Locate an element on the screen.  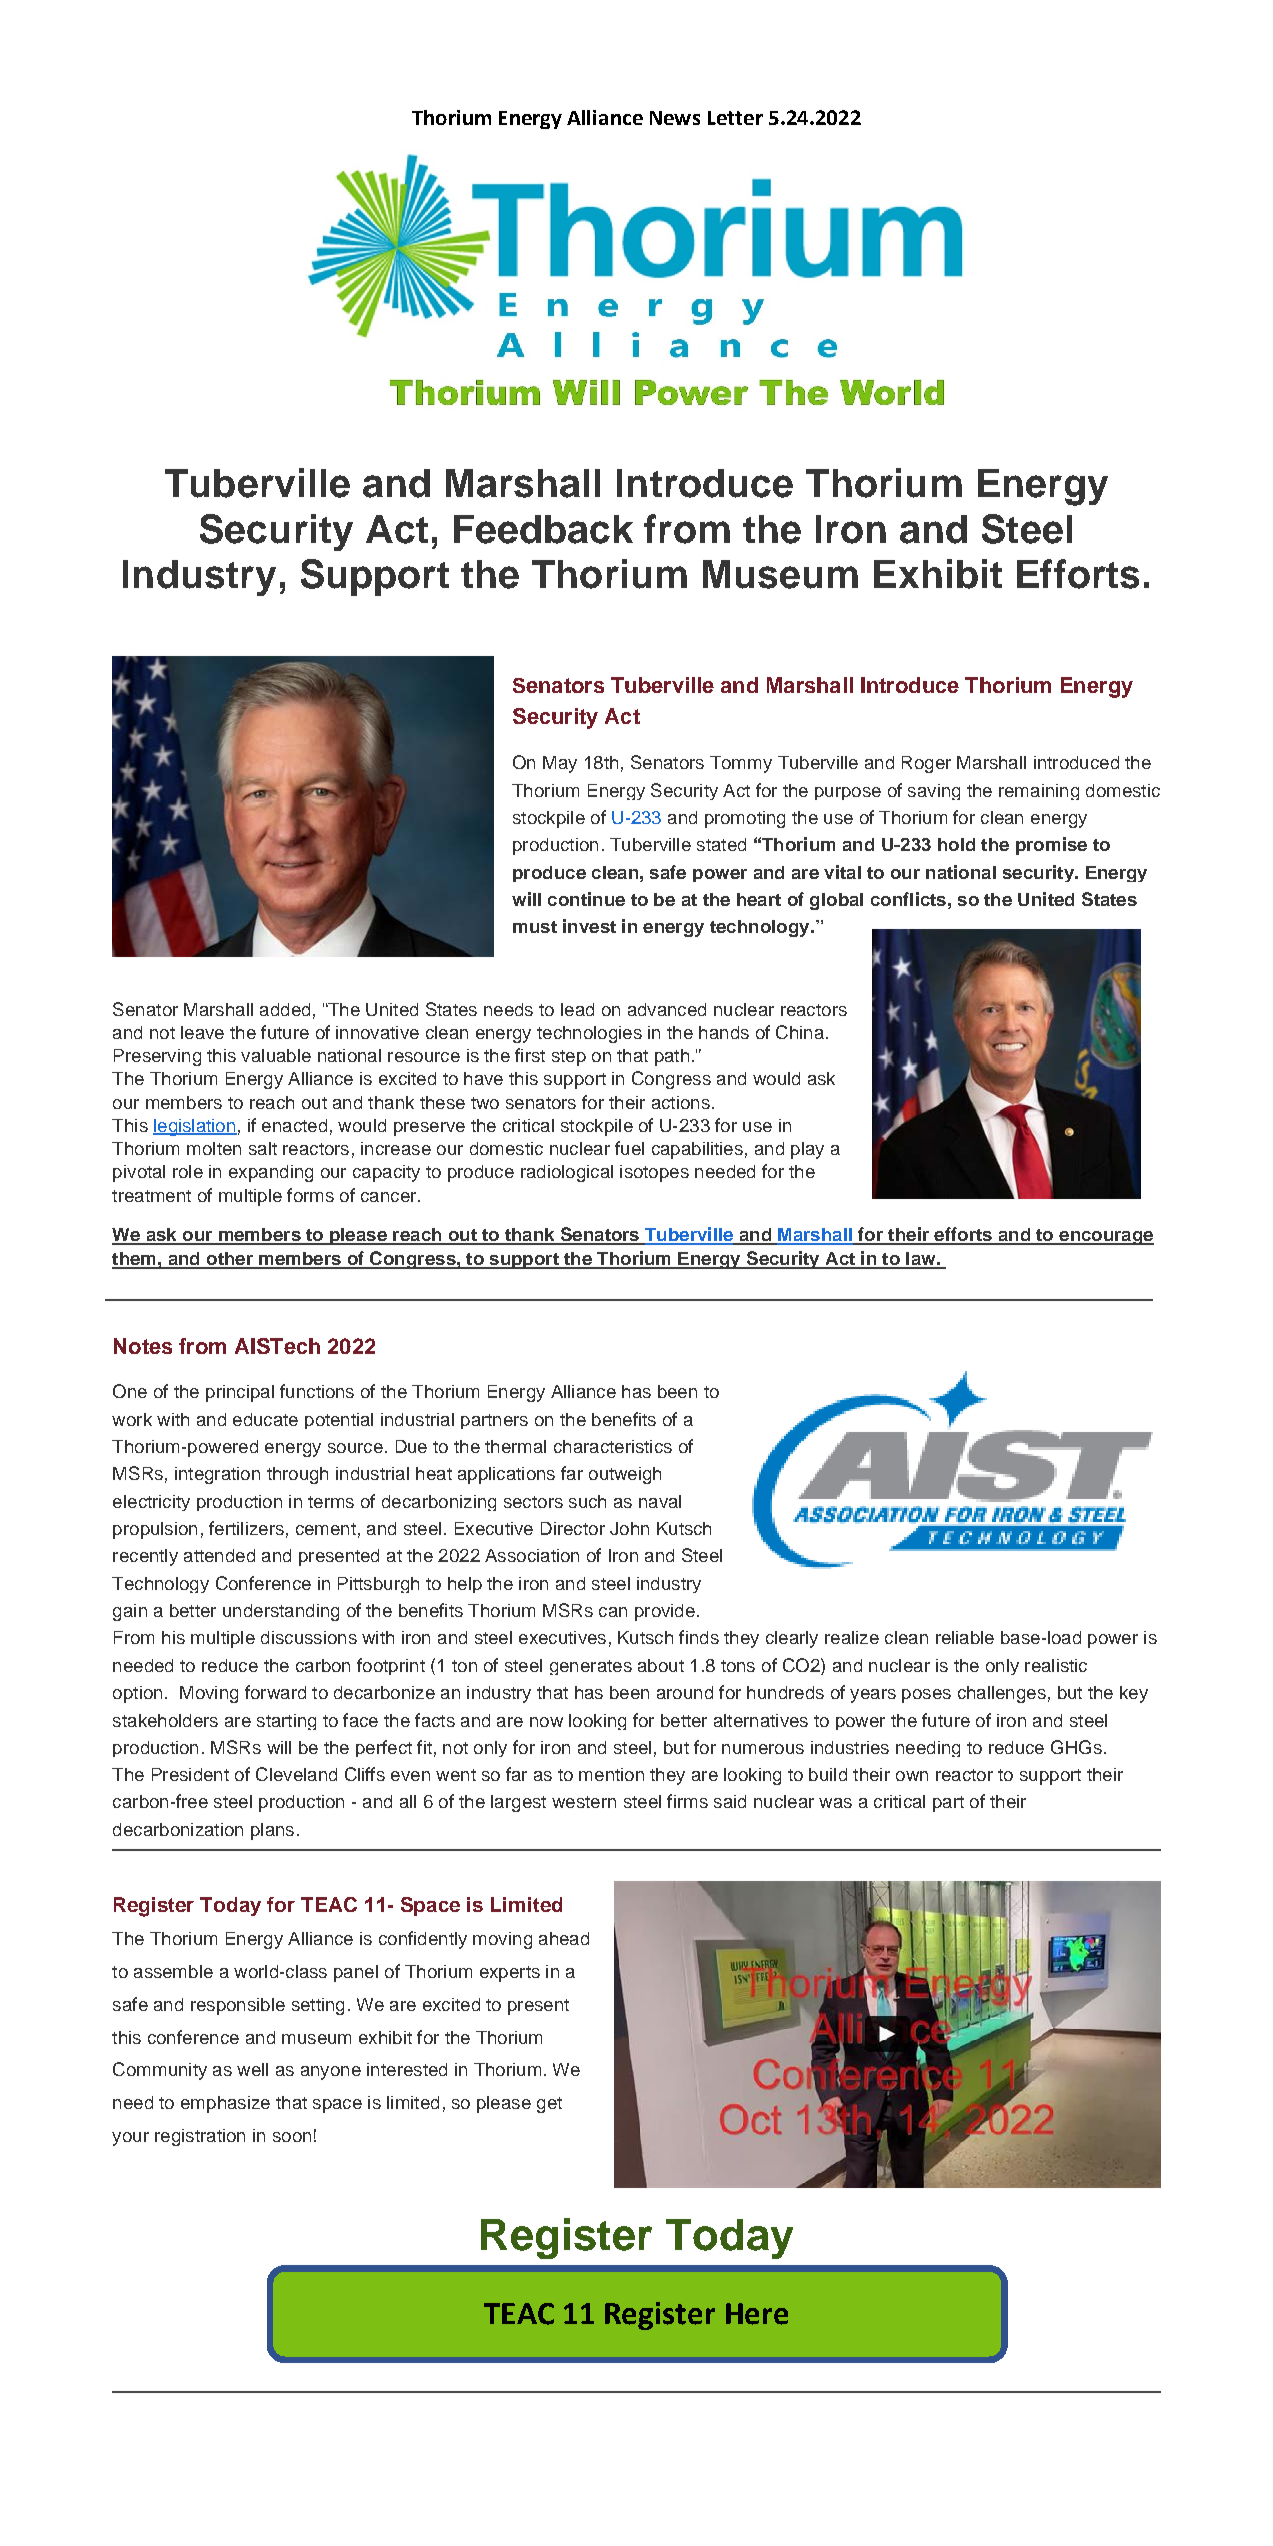
Roger is located at coordinates (926, 764).
